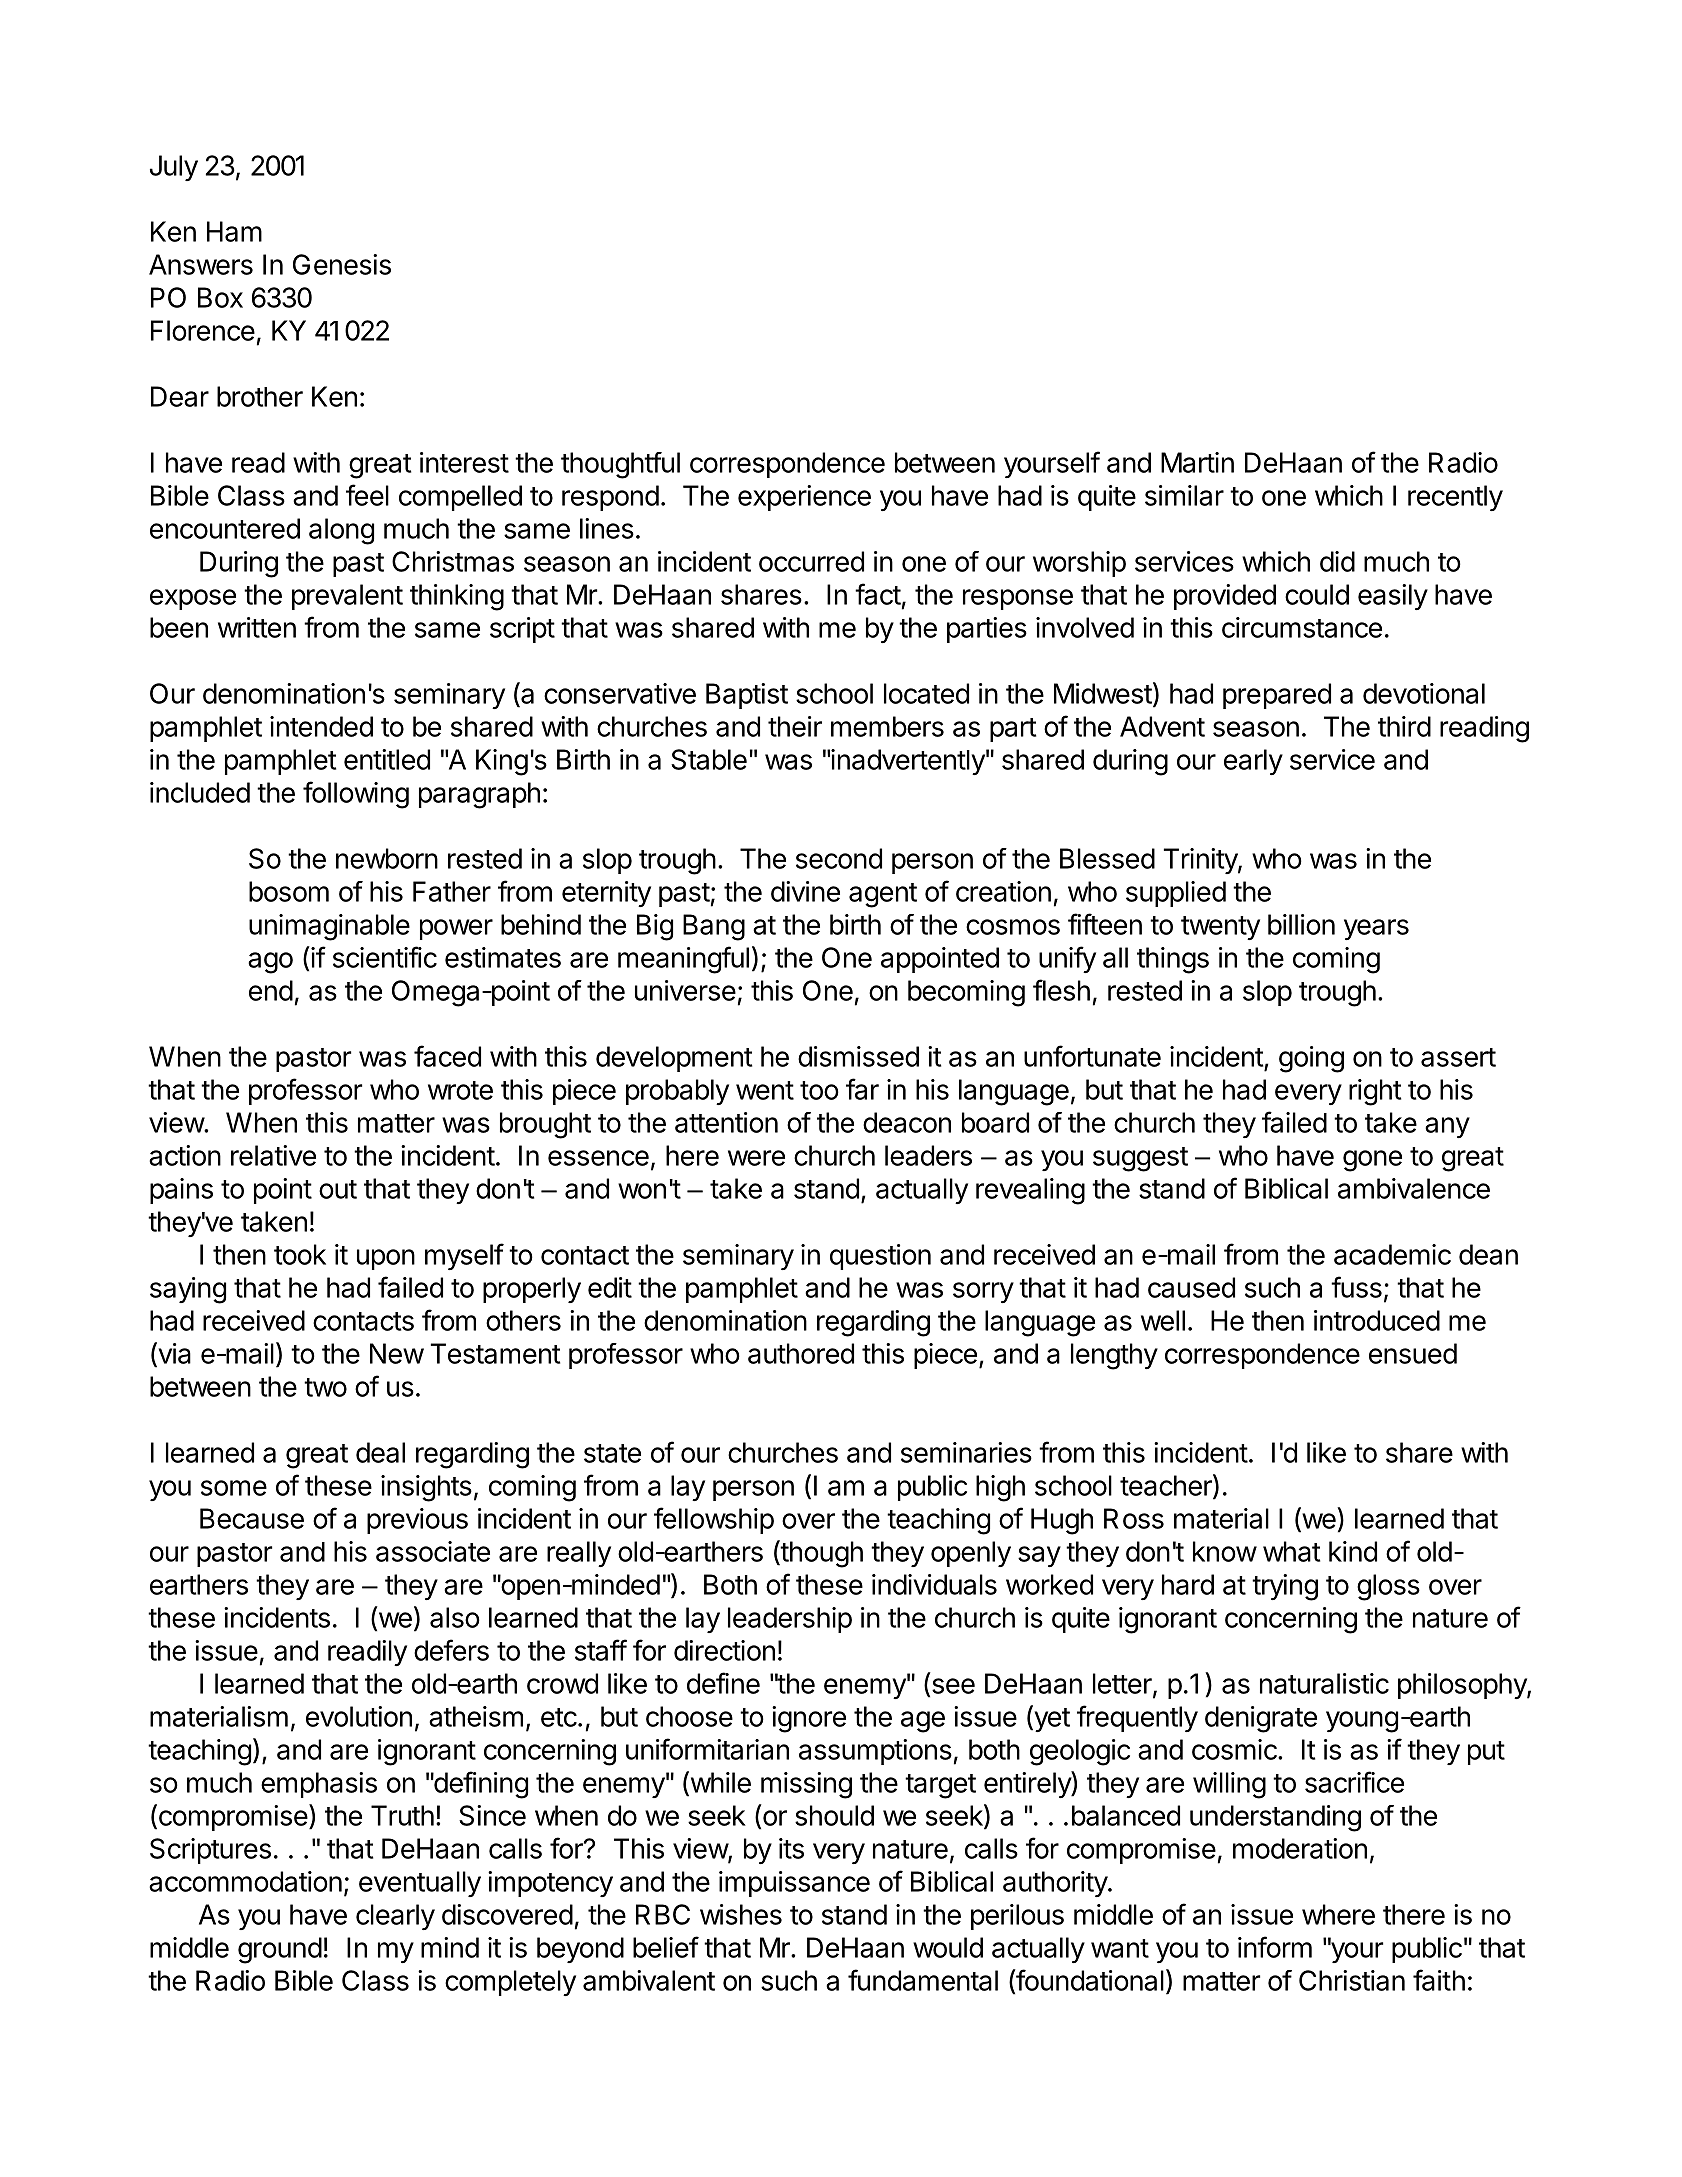 The height and width of the document is (2177, 1682). Describe the element at coordinates (325, 1387) in the document. I see `two` at that location.
